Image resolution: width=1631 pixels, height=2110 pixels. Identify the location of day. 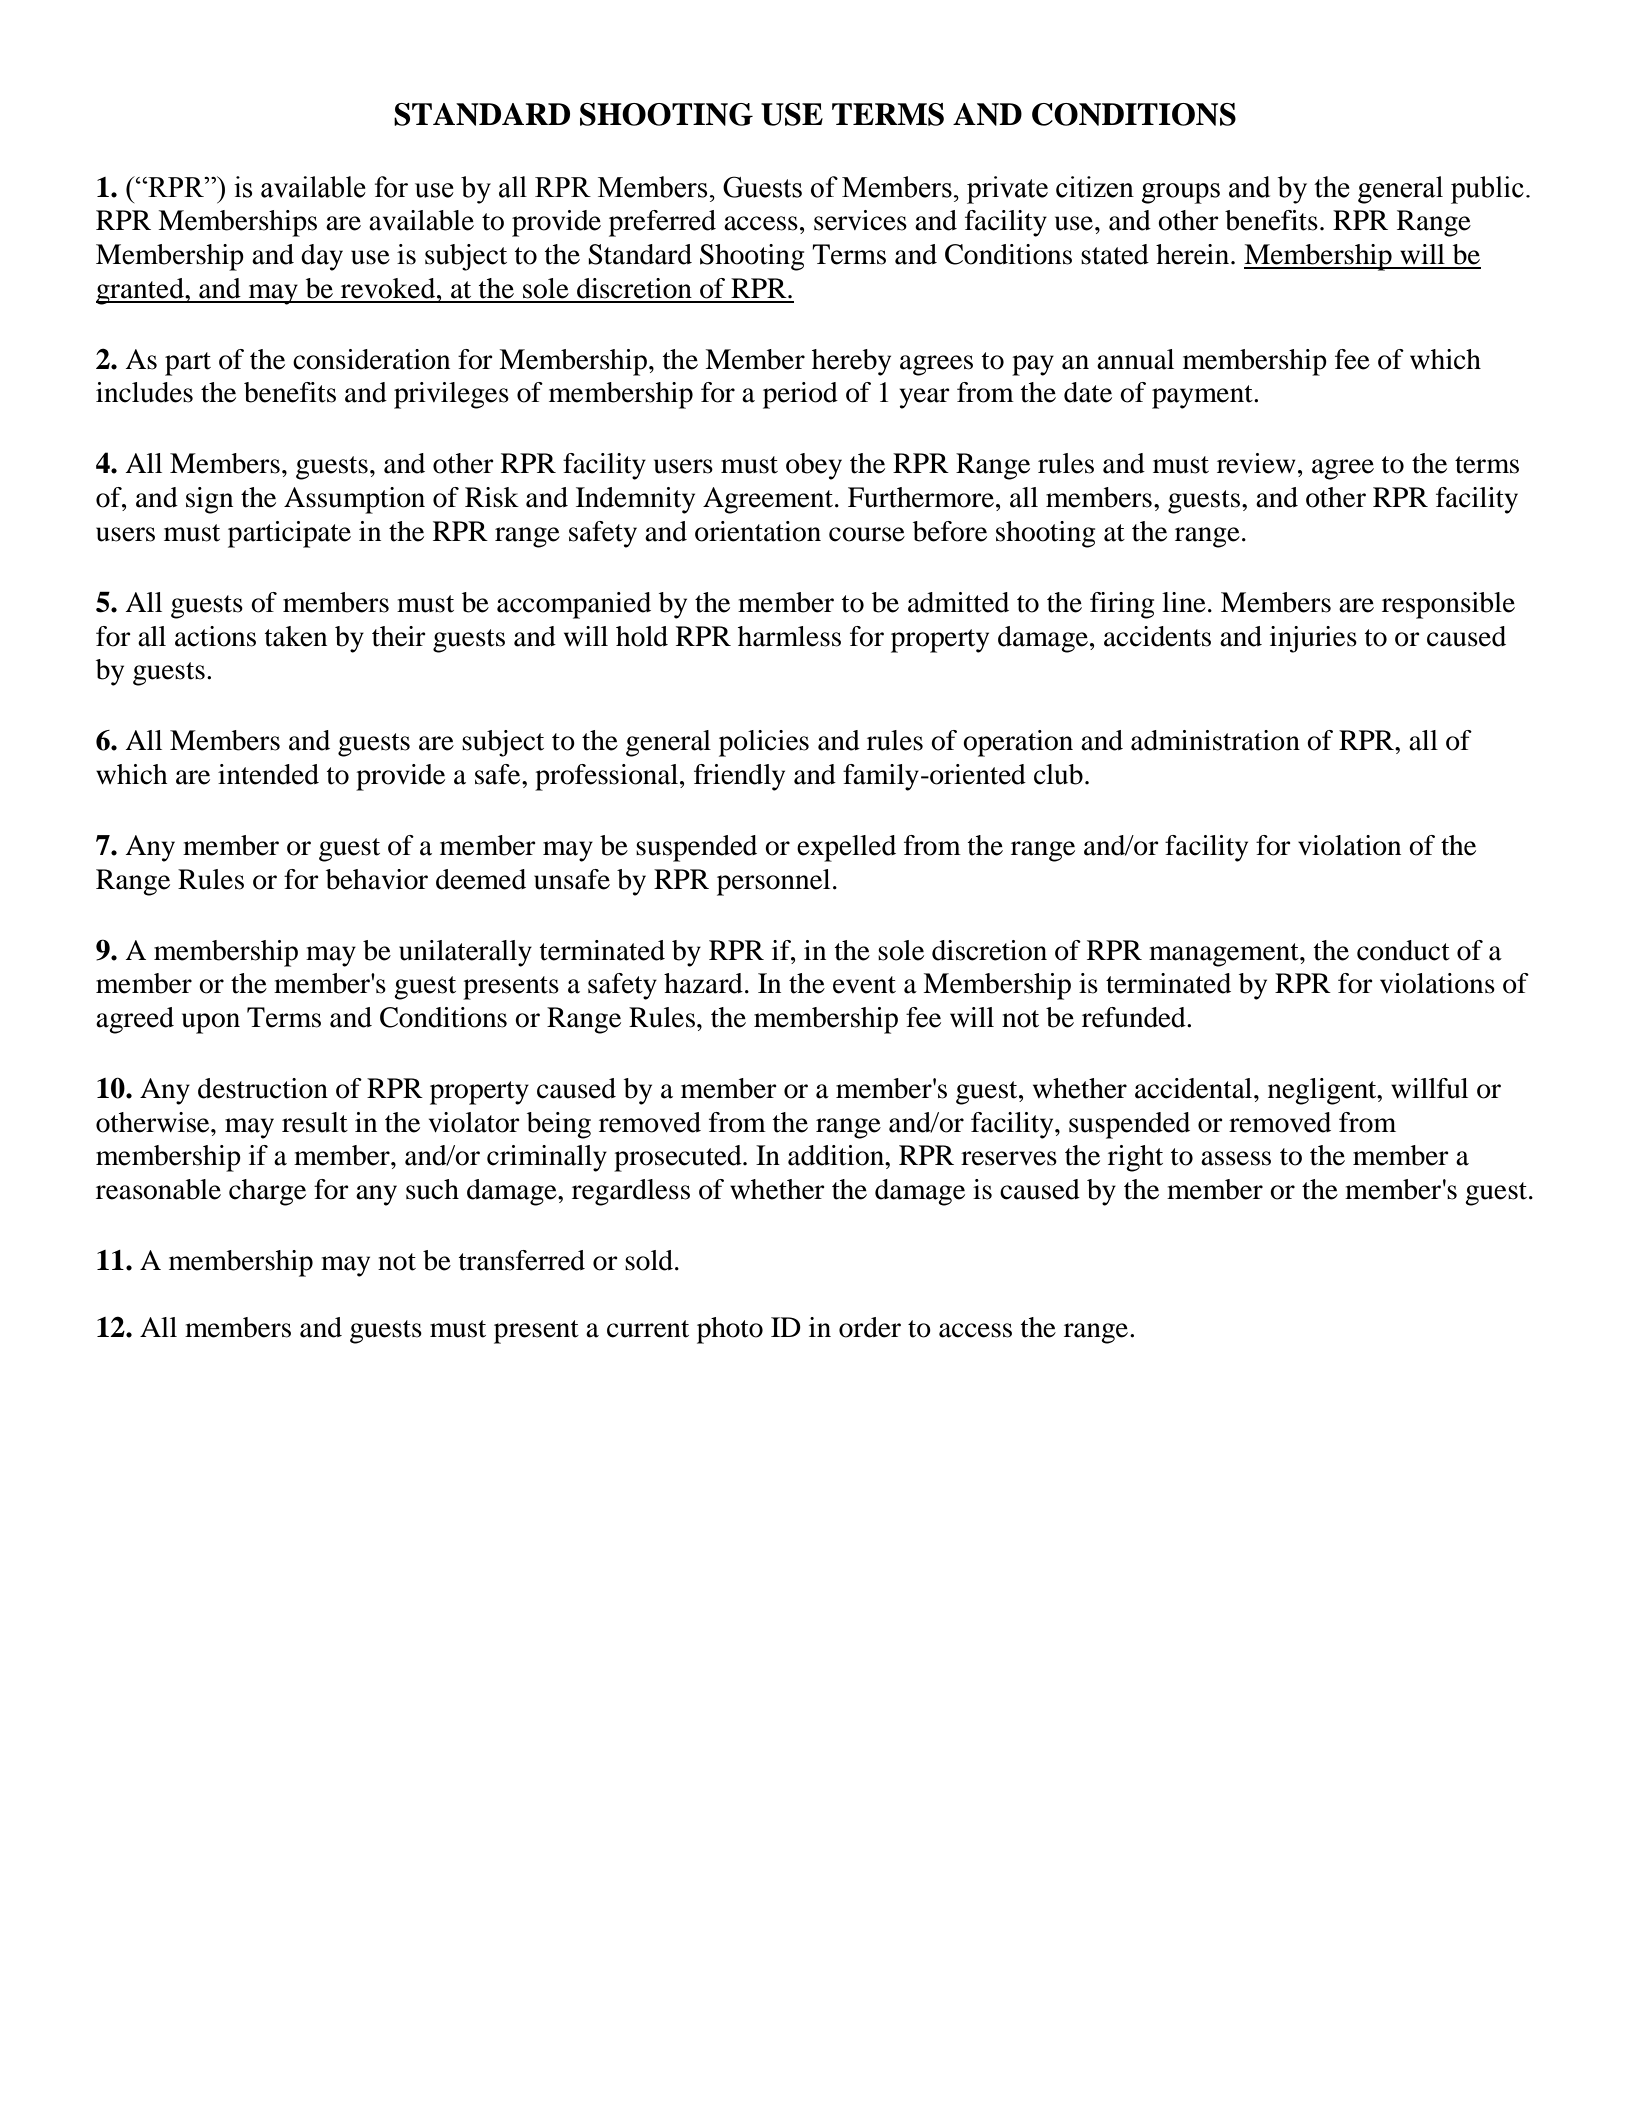
(322, 257).
